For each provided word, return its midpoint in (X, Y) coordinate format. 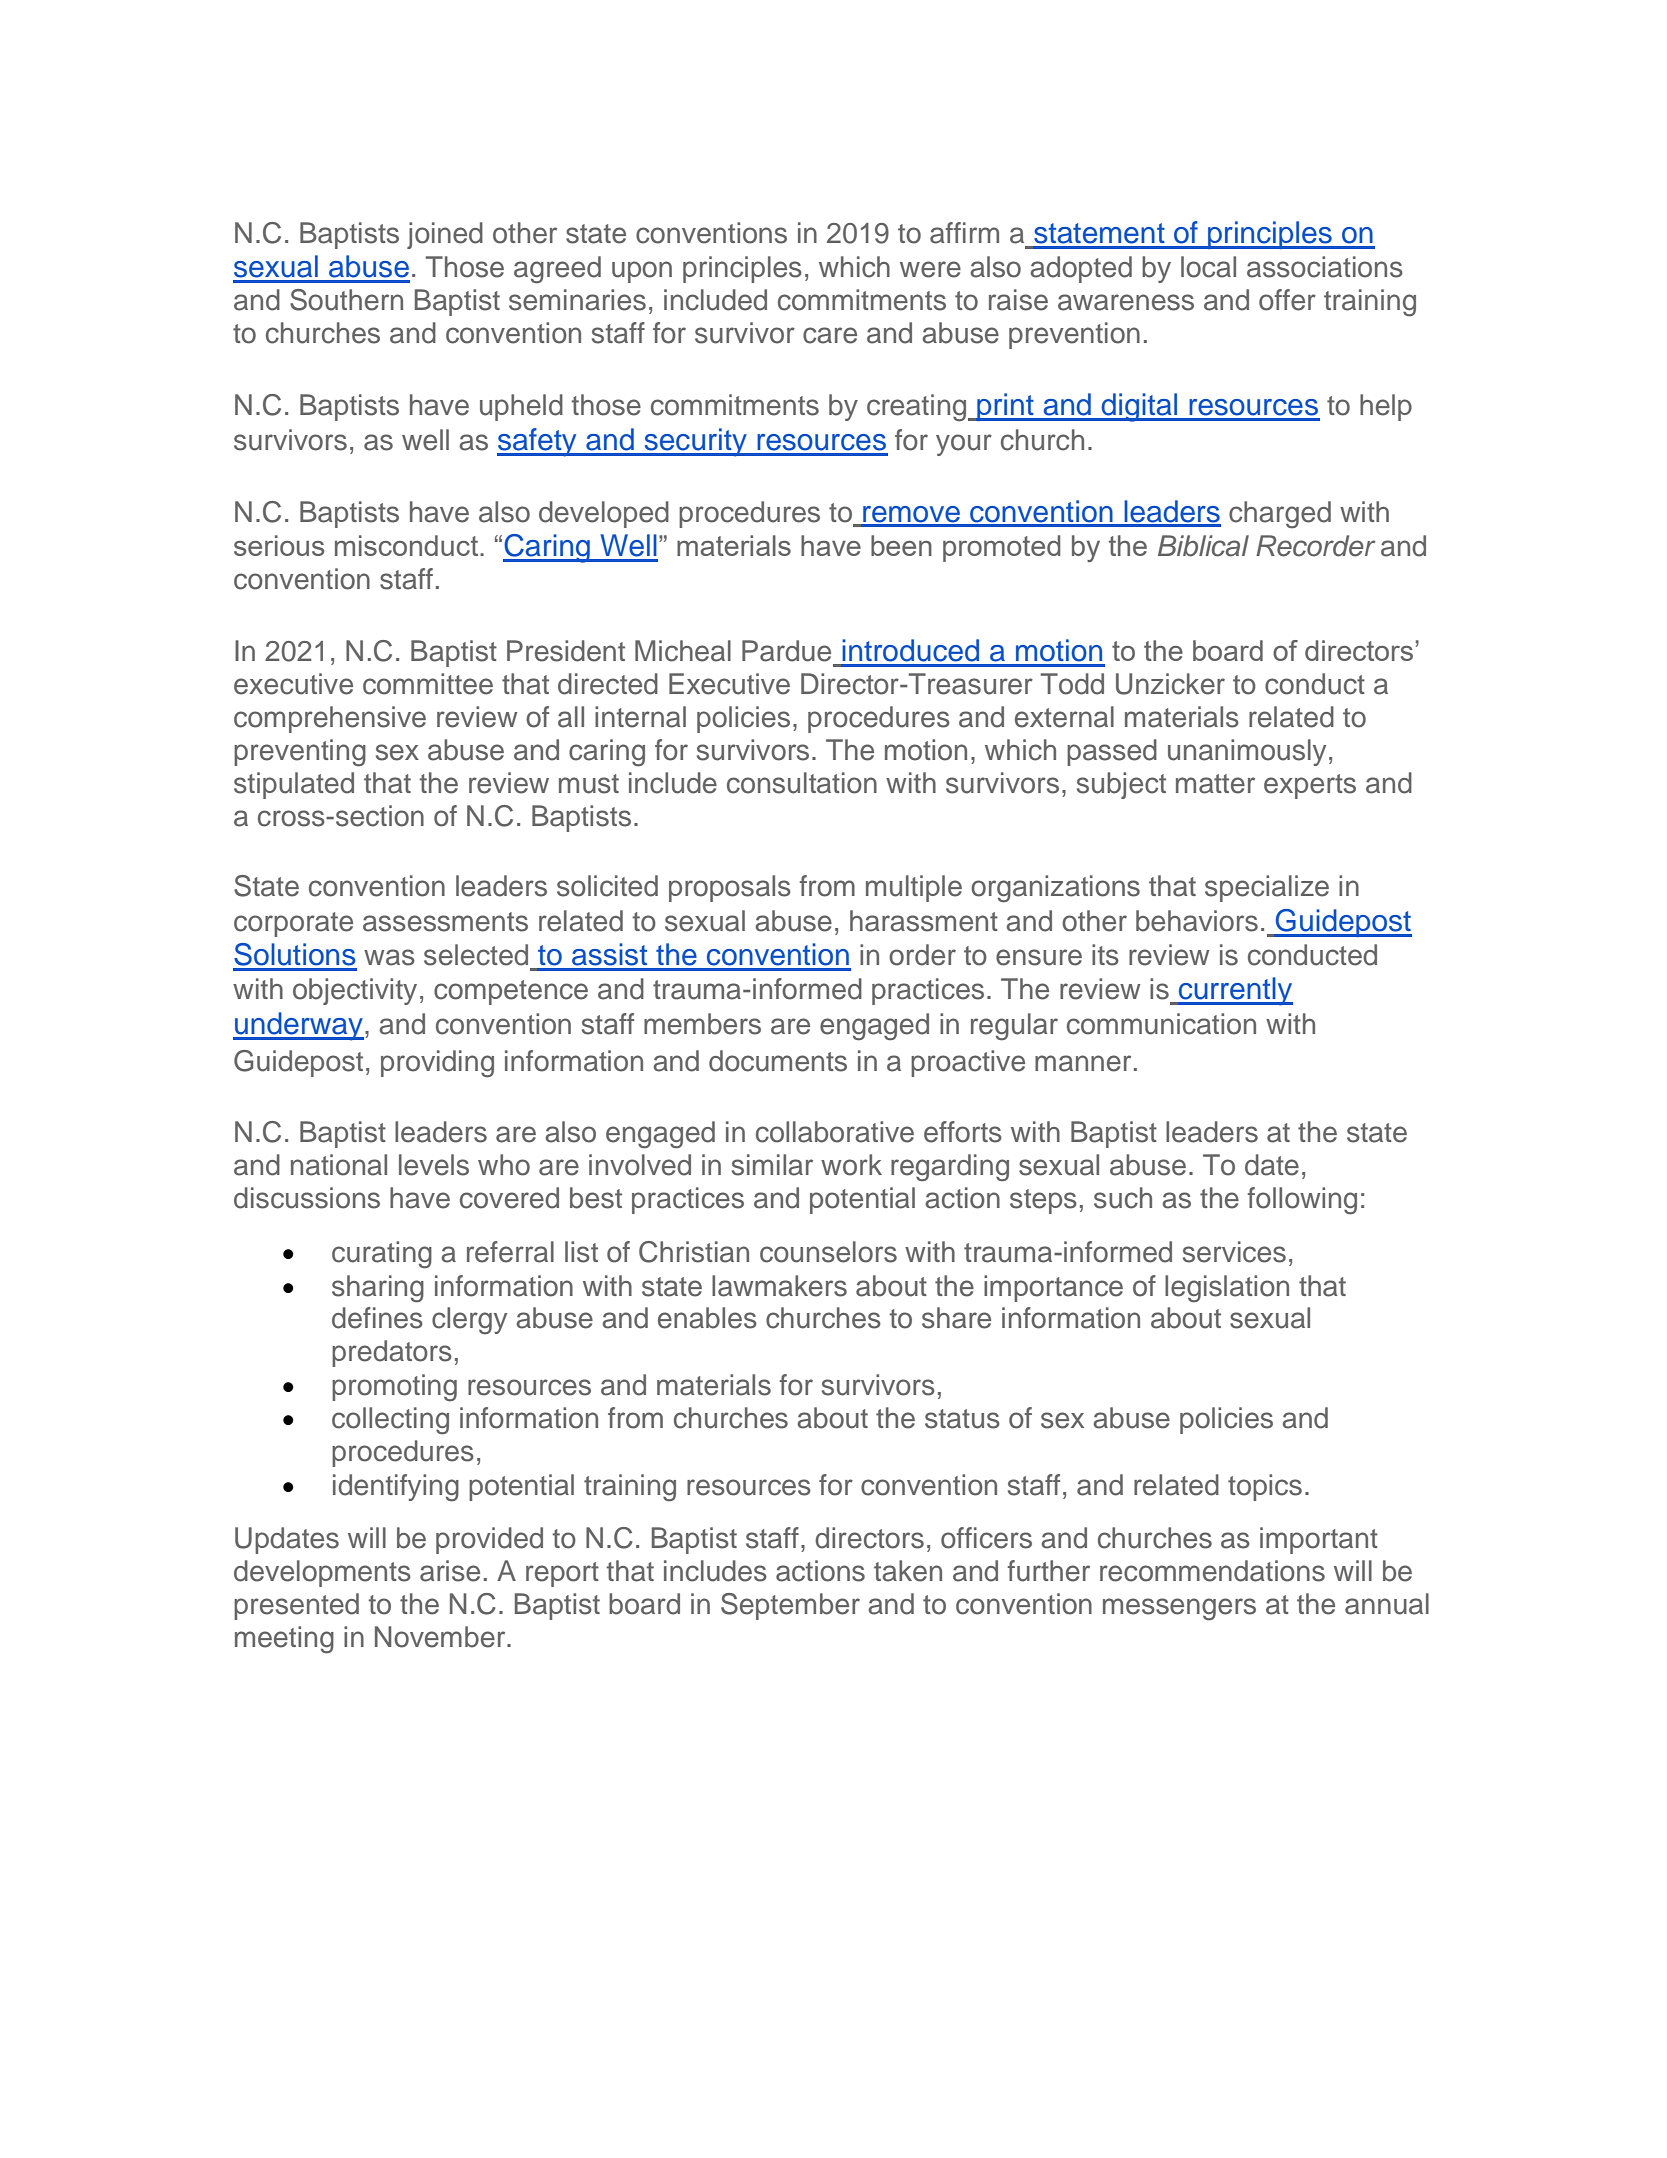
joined (445, 235)
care (830, 335)
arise (450, 1571)
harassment (924, 921)
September (790, 1606)
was (389, 957)
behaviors (1197, 921)
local (1208, 267)
